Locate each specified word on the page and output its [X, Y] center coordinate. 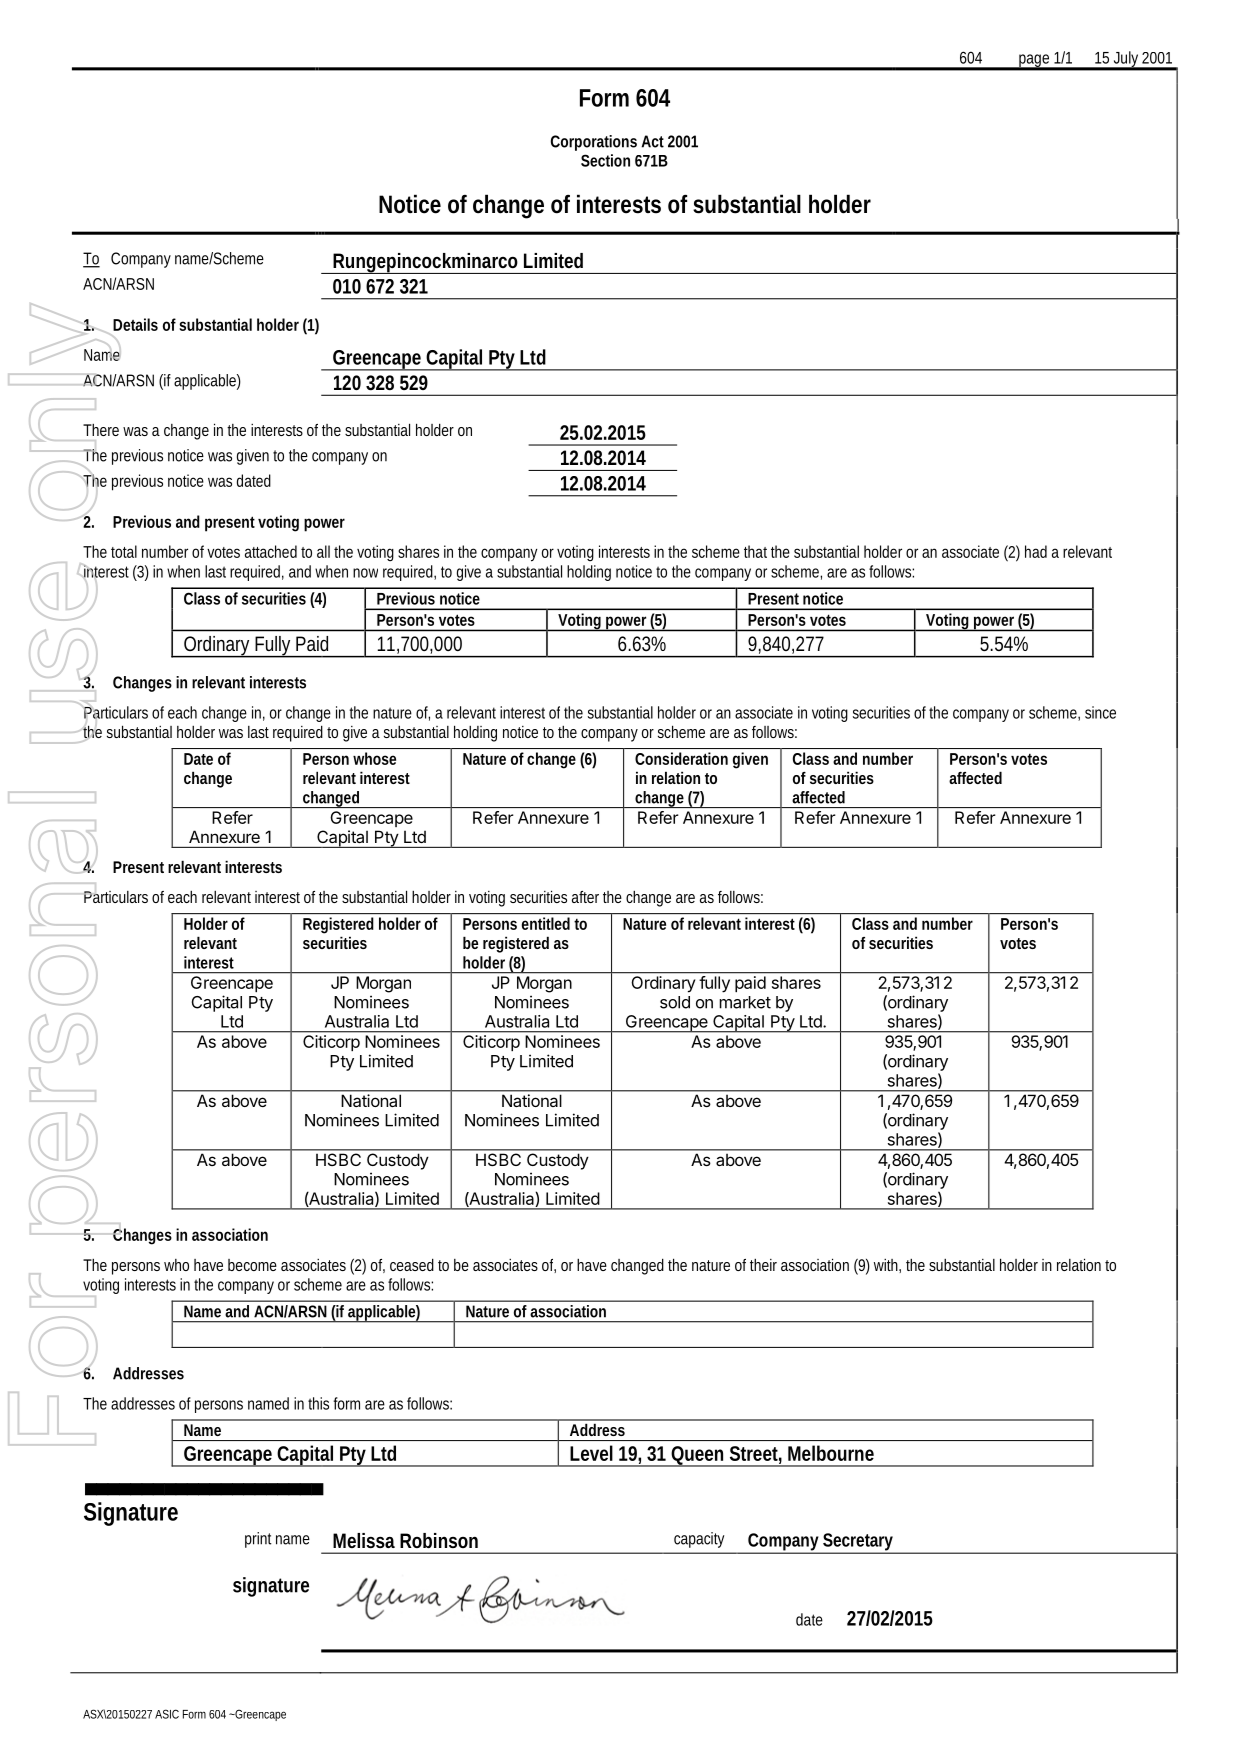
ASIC [167, 1714]
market [745, 1002]
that [755, 551]
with [887, 1266]
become [252, 1265]
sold [675, 1002]
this [318, 1403]
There [101, 430]
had [1036, 551]
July [1127, 60]
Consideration [681, 758]
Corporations [594, 143]
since [1100, 712]
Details [135, 324]
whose [374, 758]
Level [591, 1453]
